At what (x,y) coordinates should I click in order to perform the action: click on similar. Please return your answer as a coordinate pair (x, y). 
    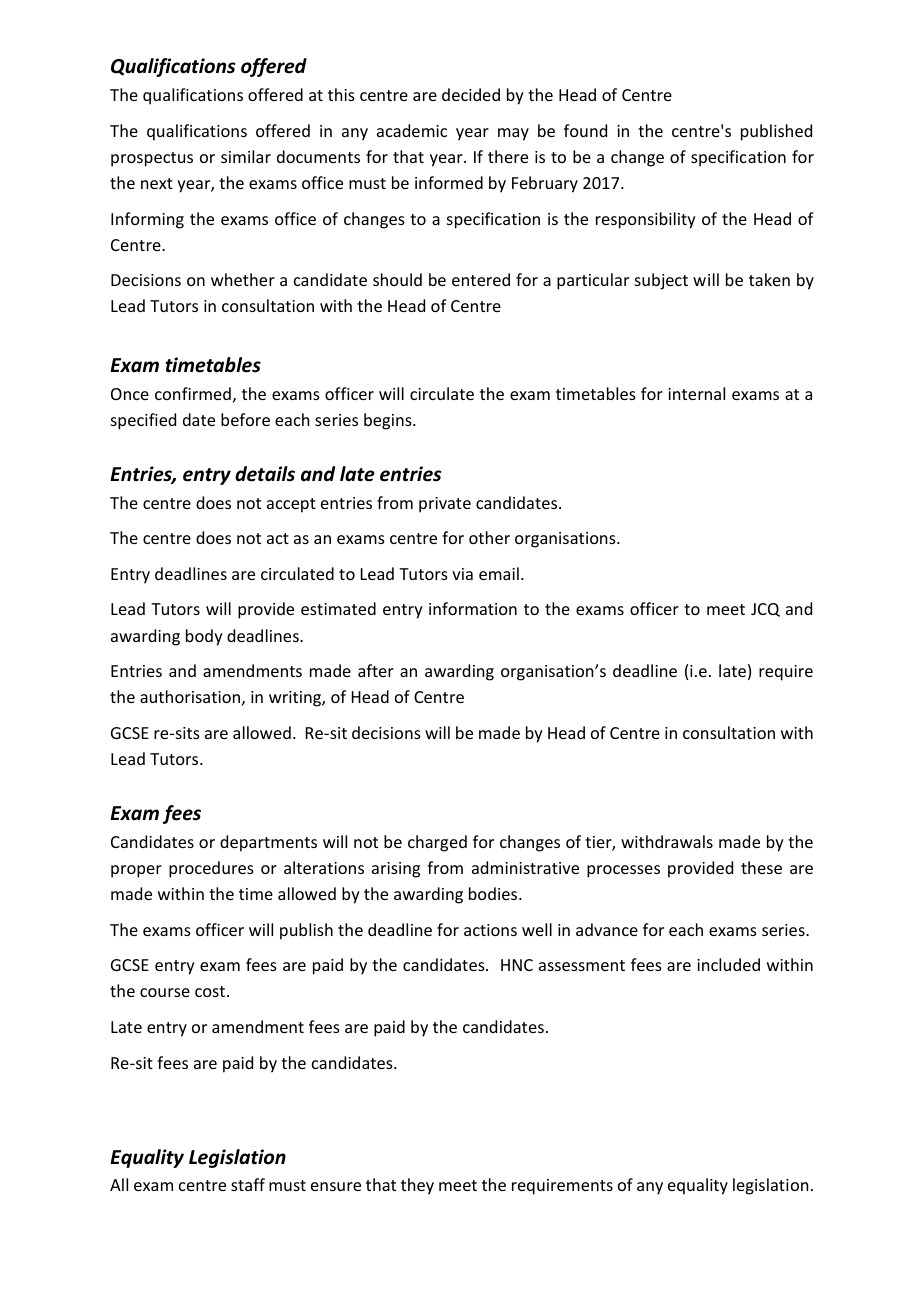
    Looking at the image, I should click on (246, 156).
